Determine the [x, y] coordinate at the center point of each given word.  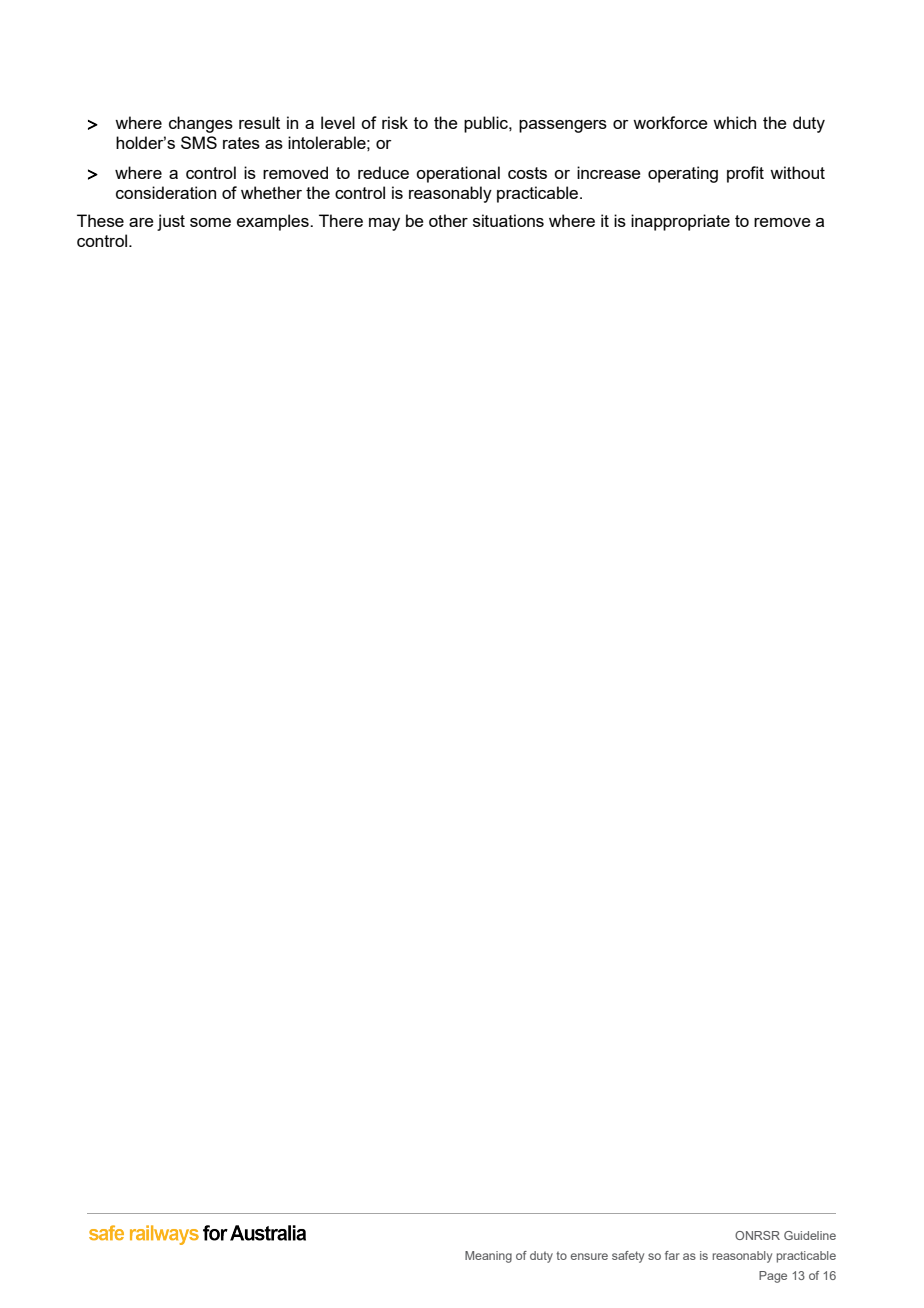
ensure [589, 1256]
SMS [199, 142]
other [448, 220]
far [672, 1255]
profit [745, 174]
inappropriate [680, 222]
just [171, 222]
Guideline [810, 1235]
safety [628, 1257]
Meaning [488, 1257]
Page [773, 1277]
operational [458, 174]
